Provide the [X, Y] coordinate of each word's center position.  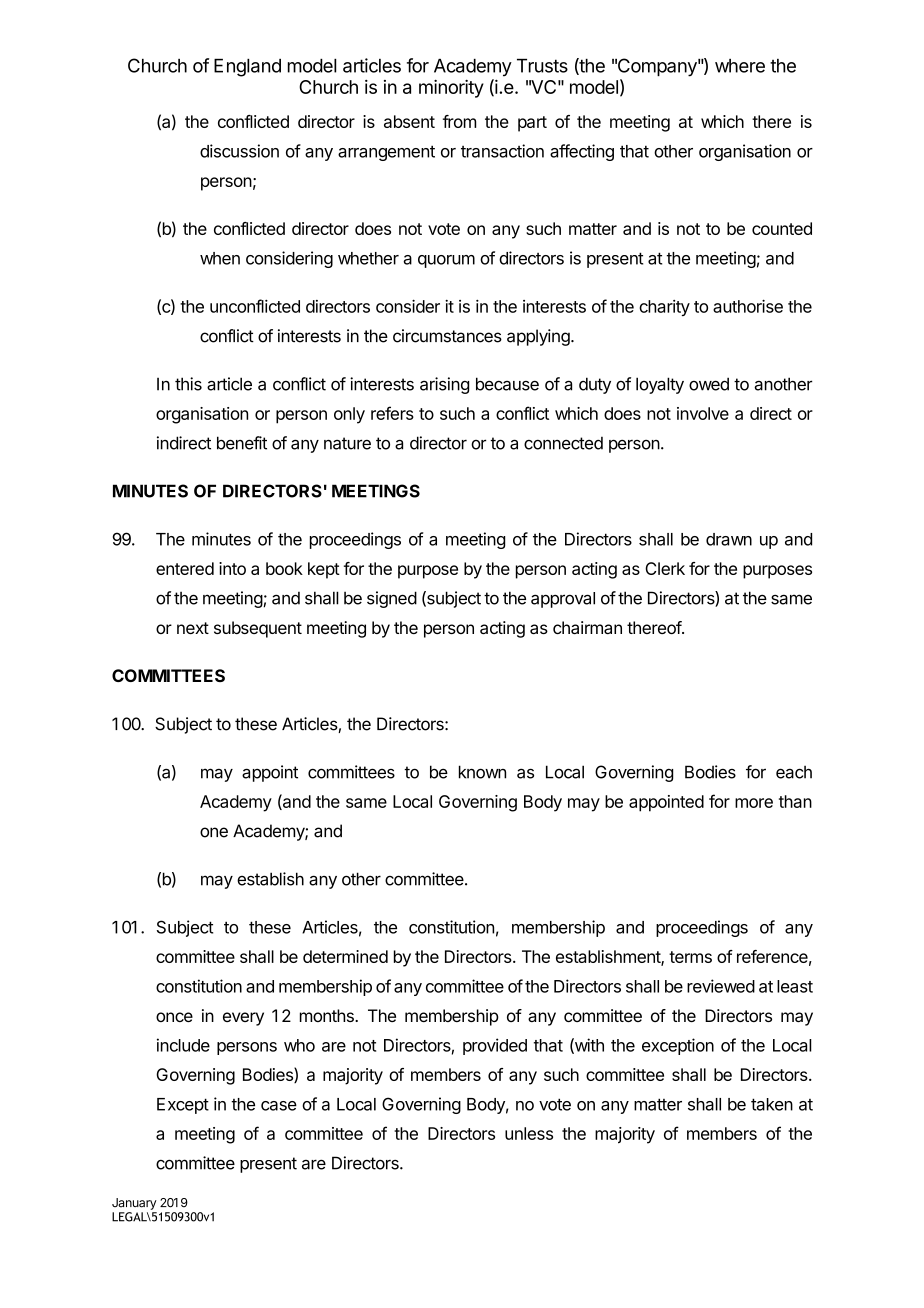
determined [345, 956]
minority [451, 88]
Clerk [665, 568]
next [193, 628]
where [740, 66]
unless [529, 1133]
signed [392, 599]
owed [709, 384]
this [188, 384]
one [214, 832]
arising [444, 385]
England [247, 68]
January [134, 1204]
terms [690, 957]
